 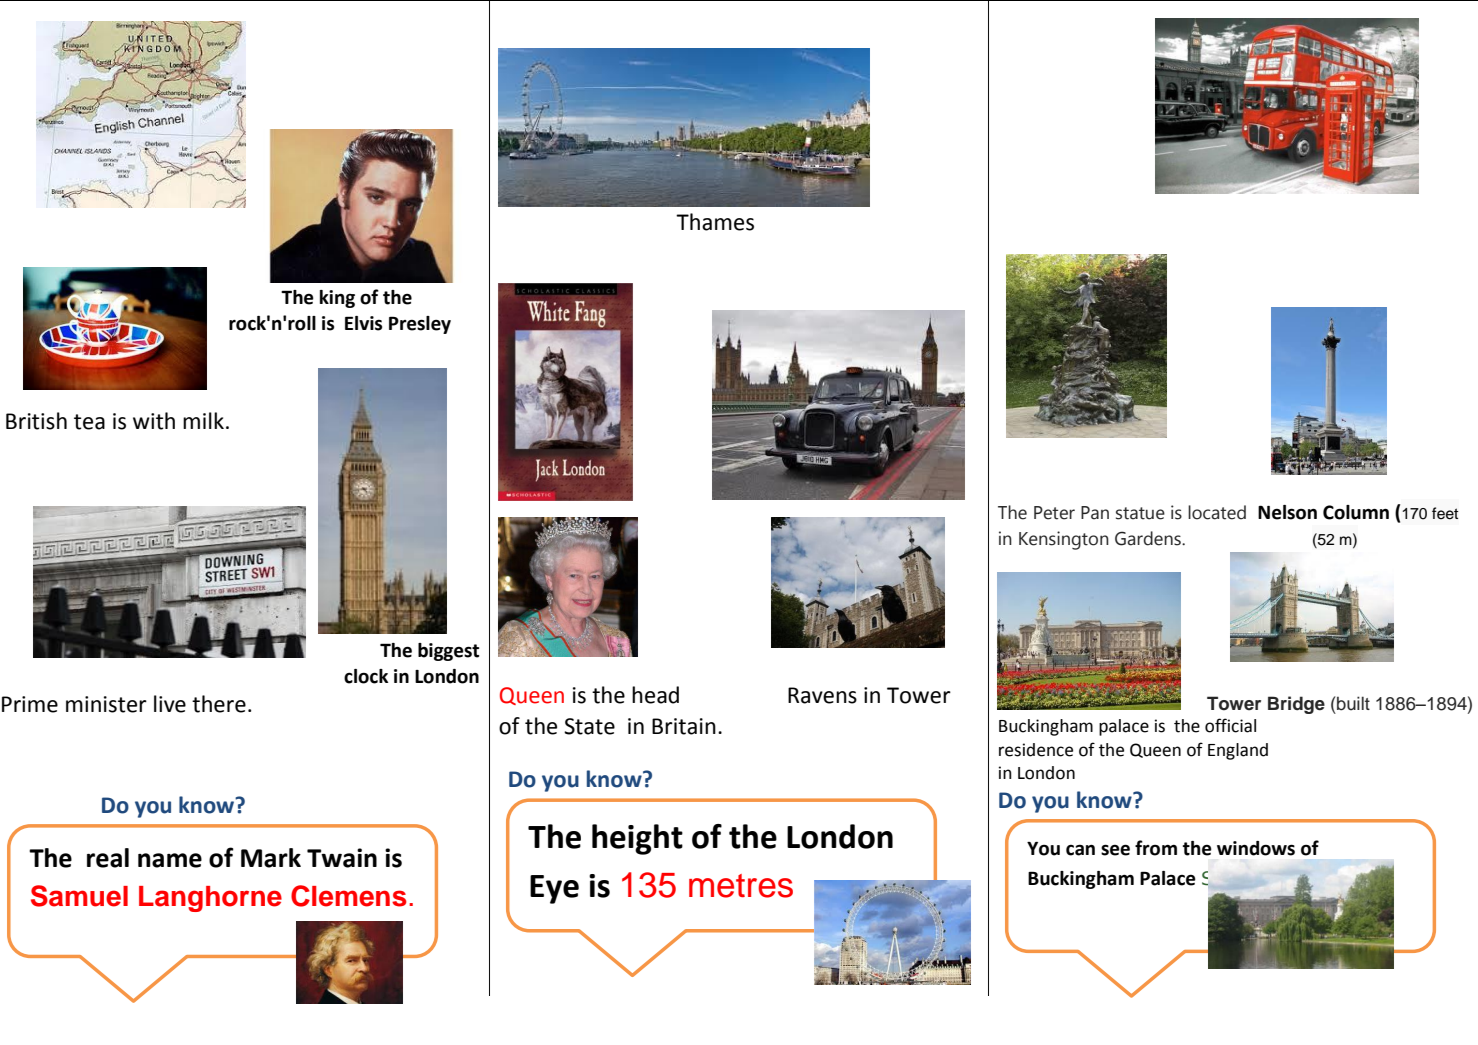 I want to click on biggest, so click(x=448, y=652).
